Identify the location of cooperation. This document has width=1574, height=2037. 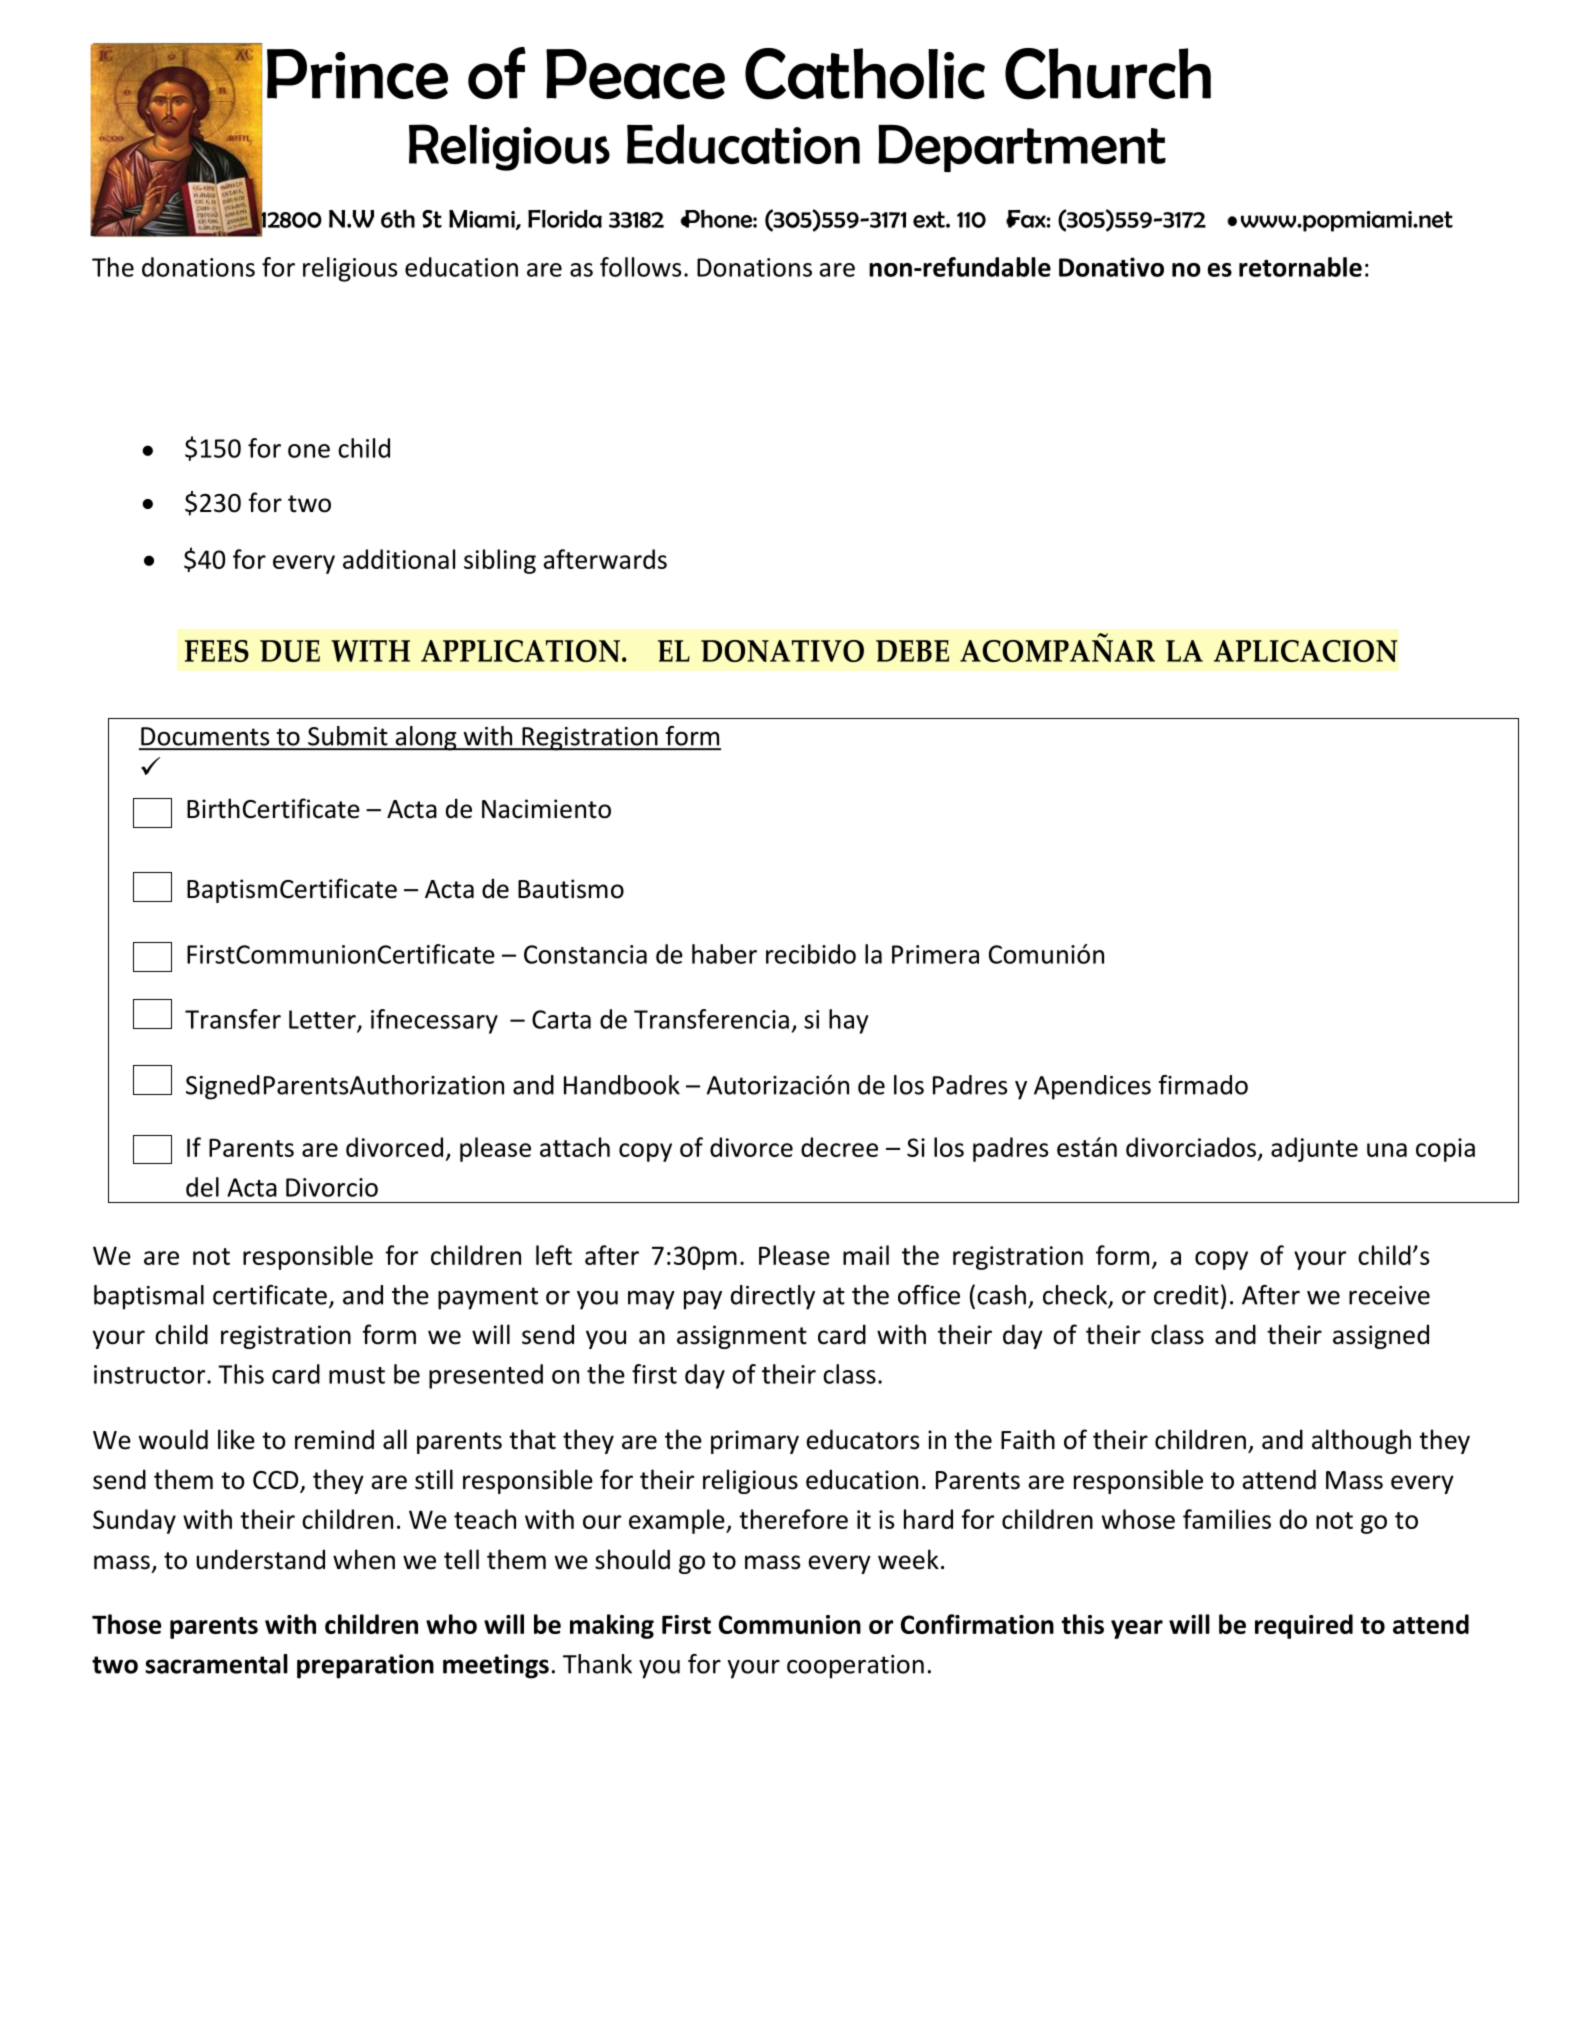
(855, 1667).
